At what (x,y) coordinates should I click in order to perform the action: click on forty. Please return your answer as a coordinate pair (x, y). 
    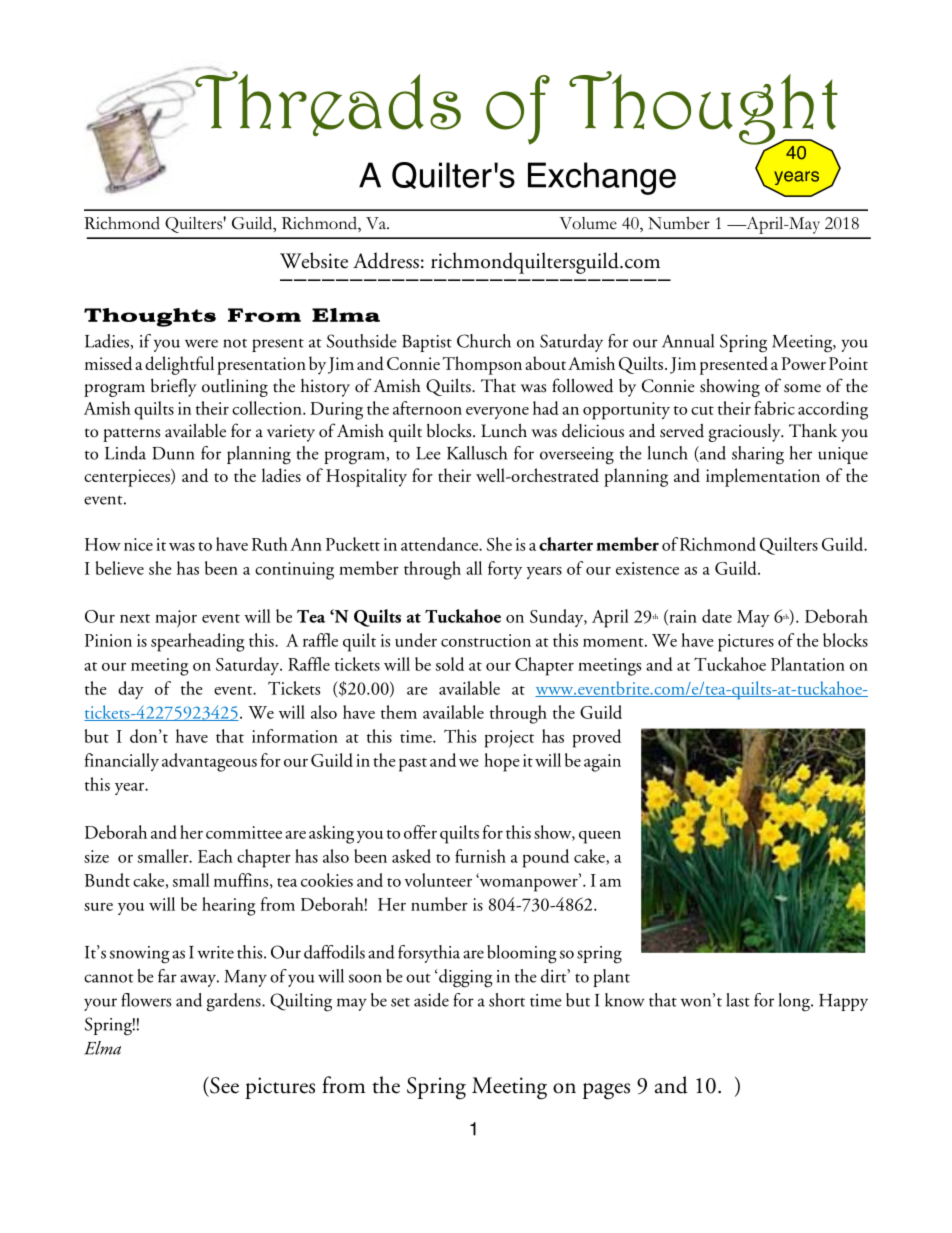
    Looking at the image, I should click on (505, 570).
